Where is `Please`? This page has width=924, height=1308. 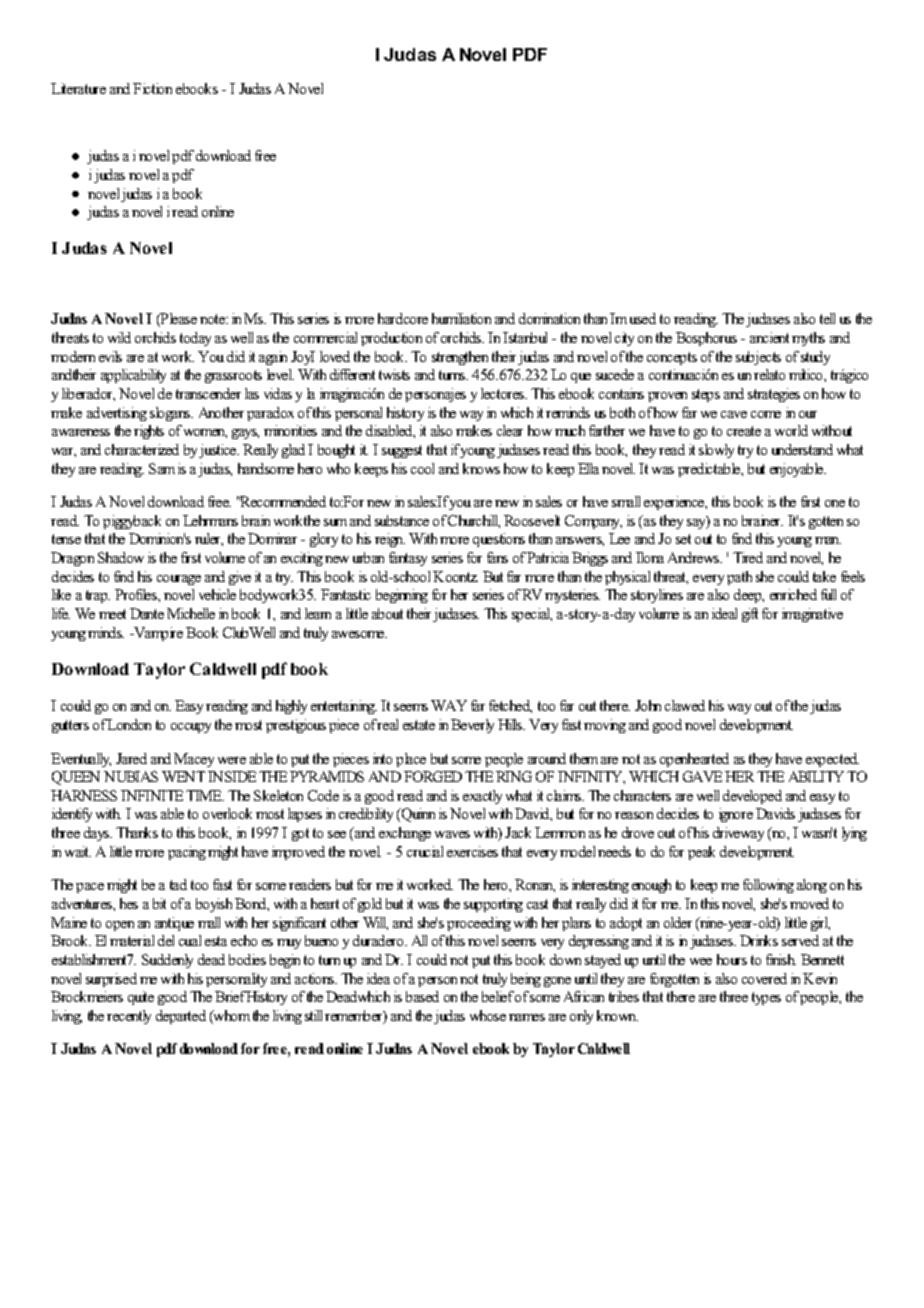
Please is located at coordinates (178, 320).
